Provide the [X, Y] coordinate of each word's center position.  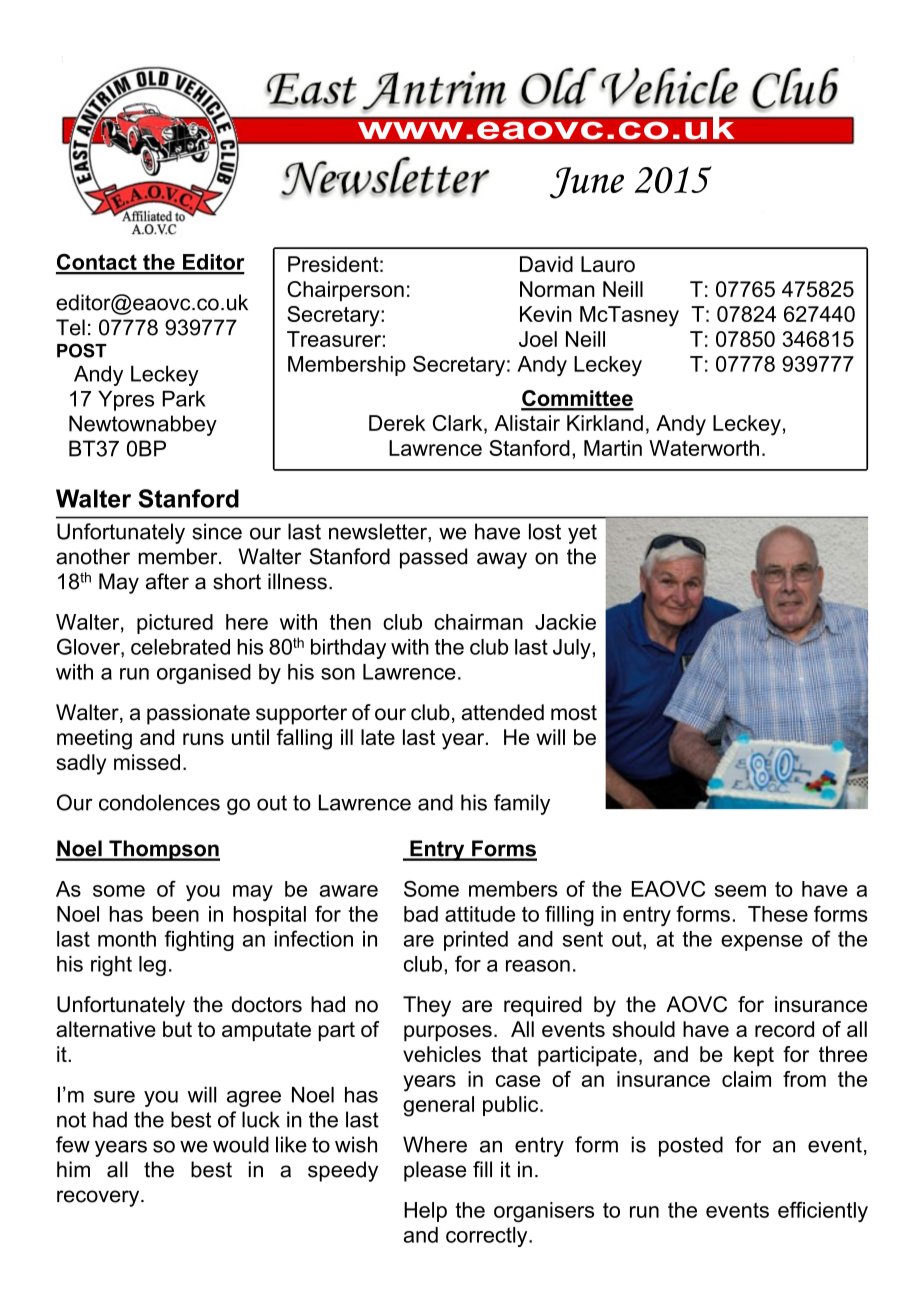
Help [425, 1212]
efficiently [823, 1211]
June [587, 183]
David [546, 264]
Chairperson [345, 291]
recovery [99, 1198]
